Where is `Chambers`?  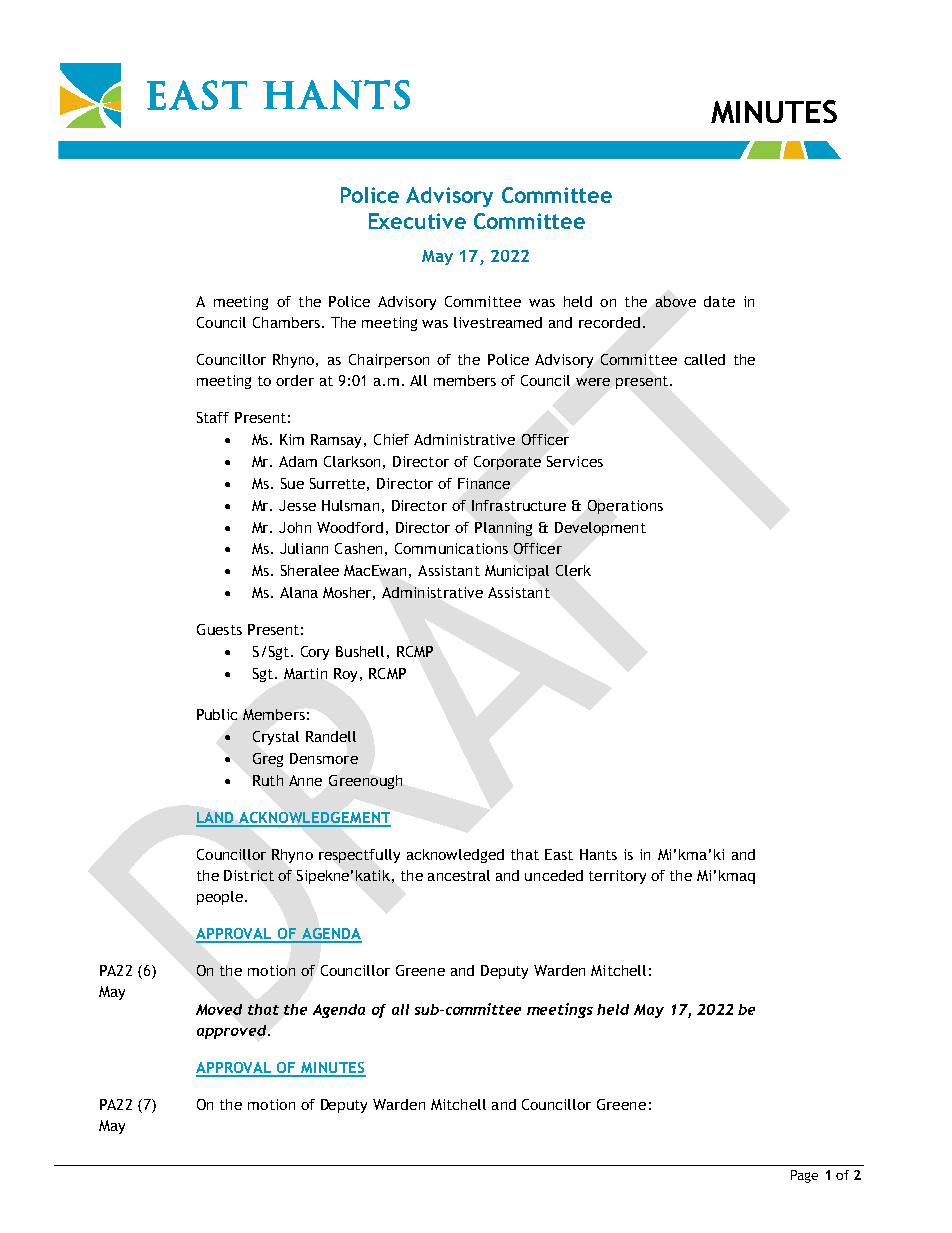 Chambers is located at coordinates (286, 322).
